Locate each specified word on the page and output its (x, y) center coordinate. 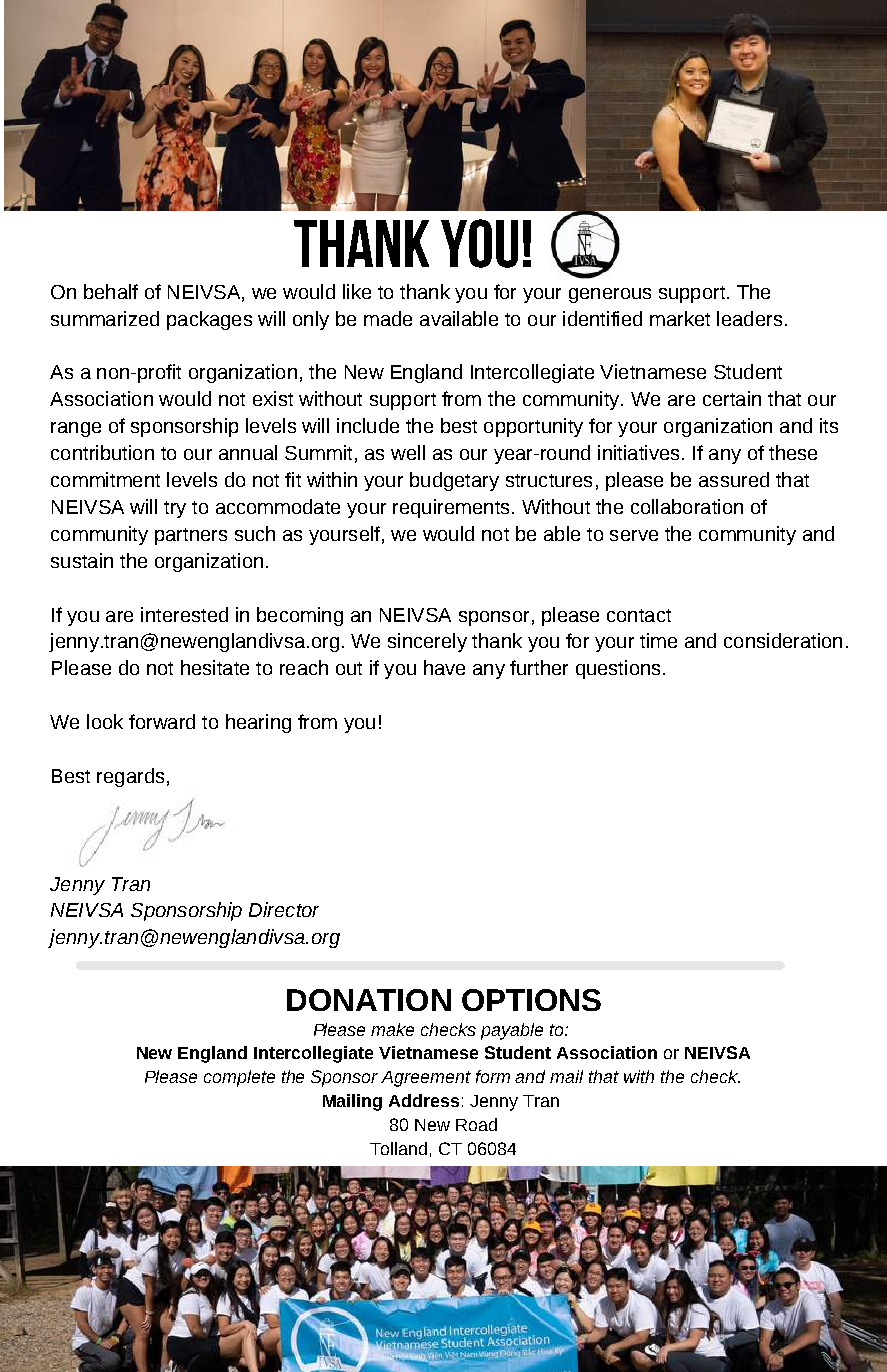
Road (476, 1124)
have (444, 667)
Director (284, 909)
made (388, 318)
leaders (749, 318)
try (175, 509)
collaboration (687, 506)
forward (162, 721)
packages (209, 320)
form (493, 1076)
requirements (451, 508)
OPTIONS (531, 1000)
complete (239, 1078)
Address (424, 1100)
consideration (783, 640)
